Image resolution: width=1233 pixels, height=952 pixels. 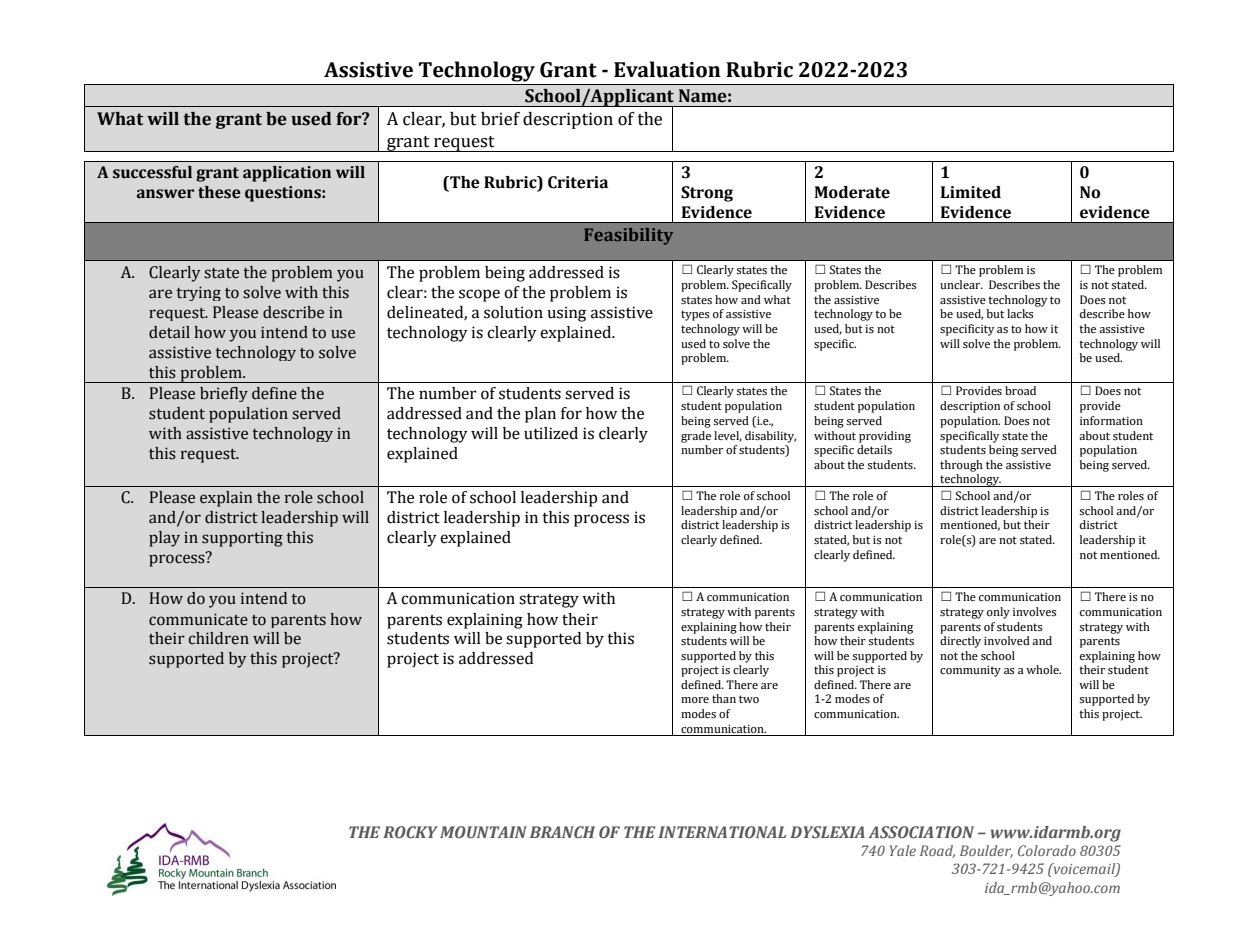 What do you see at coordinates (970, 671) in the image?
I see `community` at bounding box center [970, 671].
